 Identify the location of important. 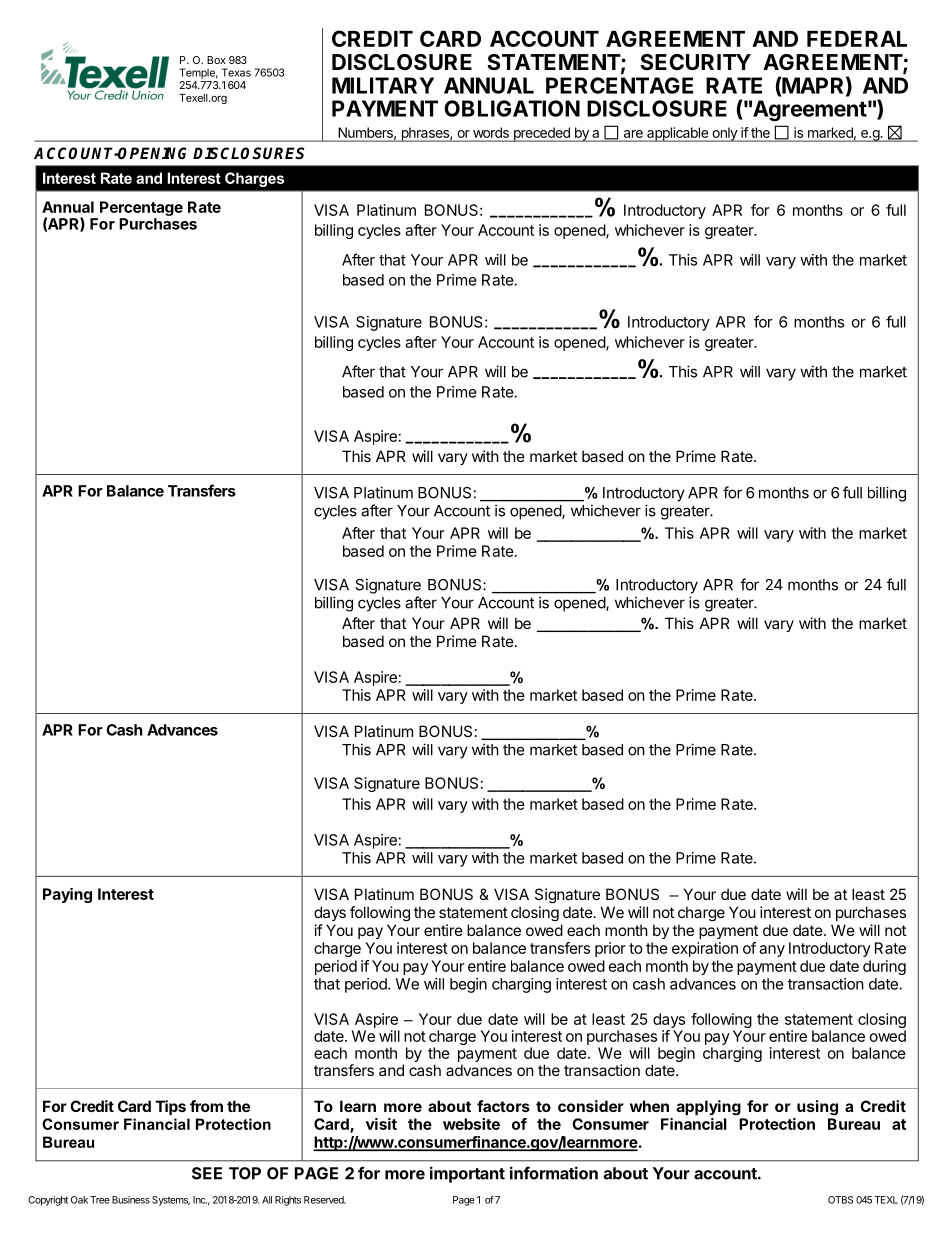
(467, 1174).
